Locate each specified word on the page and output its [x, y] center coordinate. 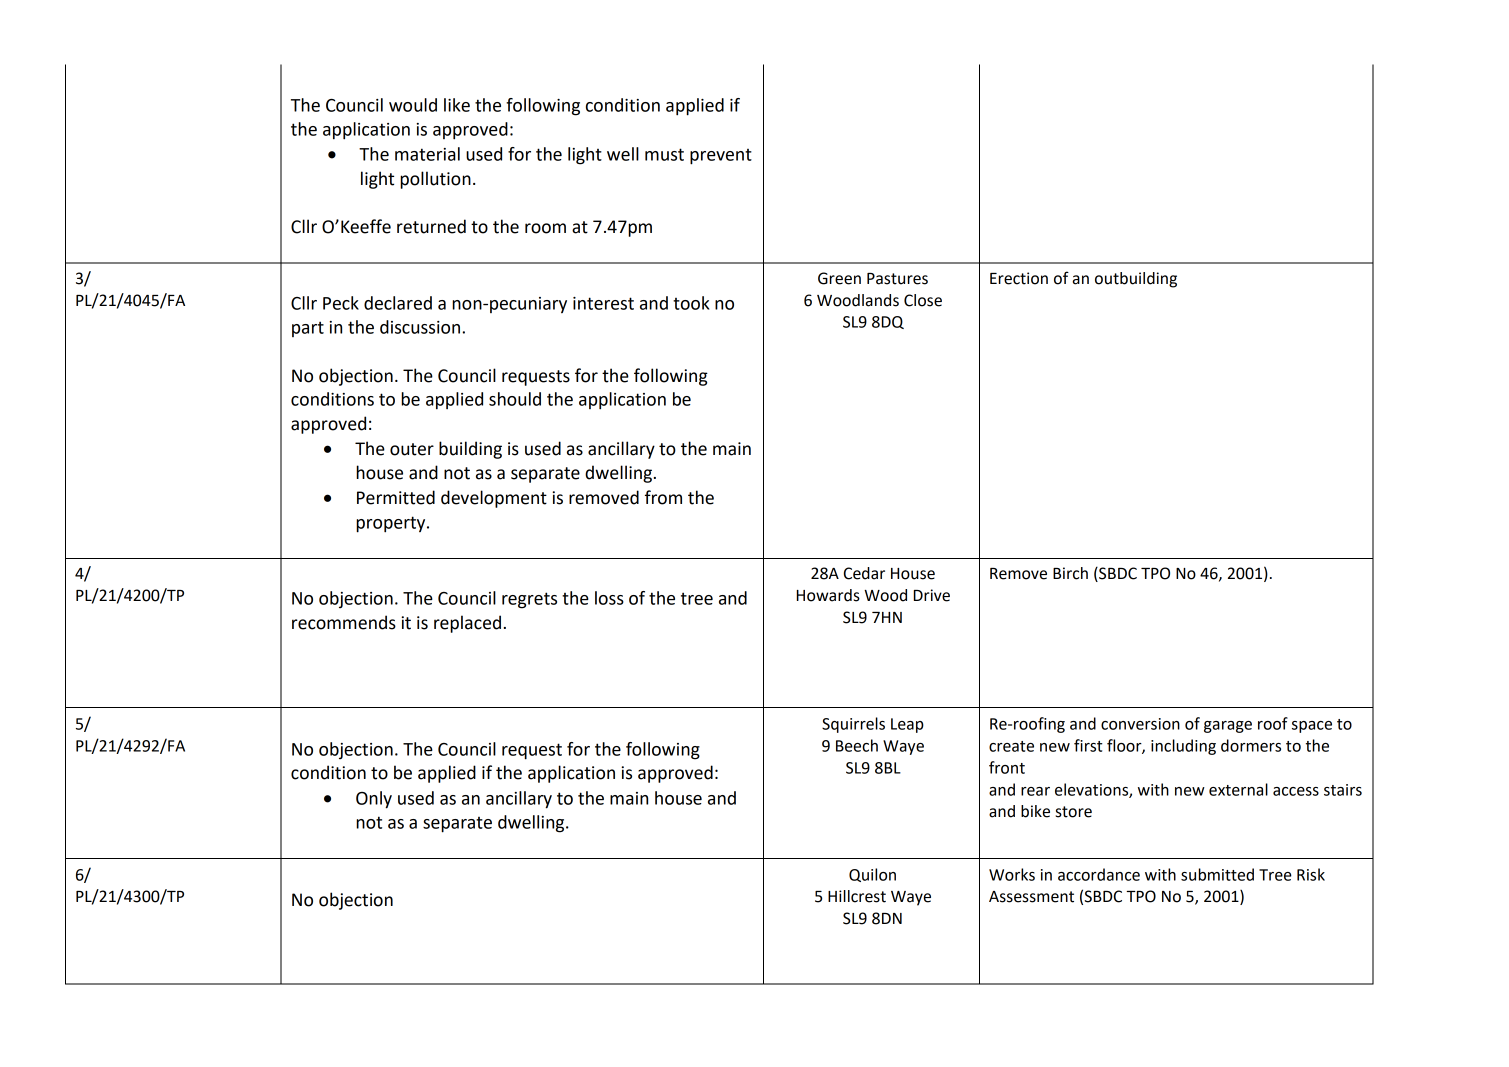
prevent [721, 157]
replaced [467, 624]
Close [923, 300]
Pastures [897, 279]
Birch [1070, 573]
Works [1012, 874]
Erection [1019, 278]
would [413, 105]
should [515, 399]
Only [374, 800]
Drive [932, 595]
